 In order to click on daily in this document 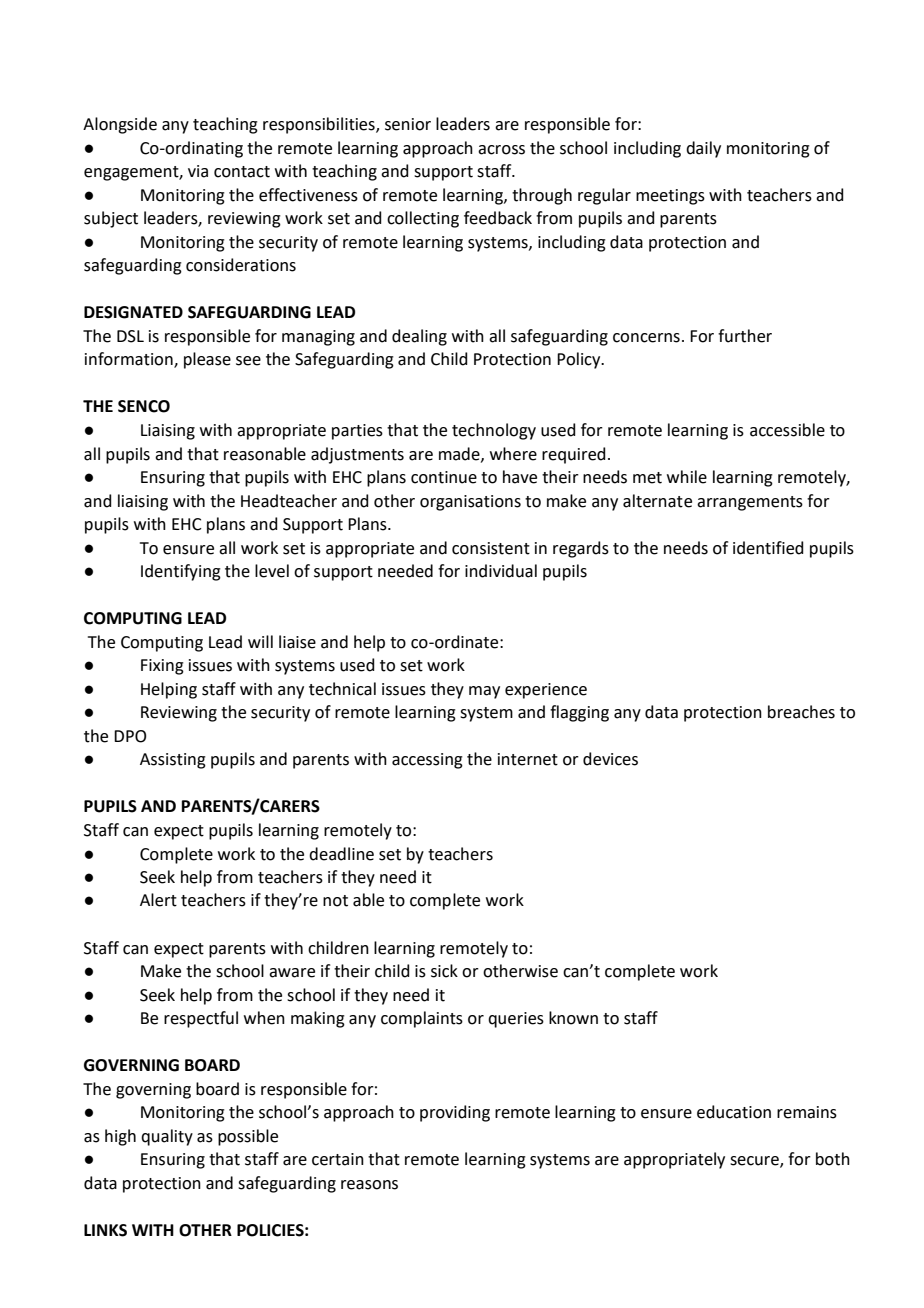, I will do `click(703, 149)`.
